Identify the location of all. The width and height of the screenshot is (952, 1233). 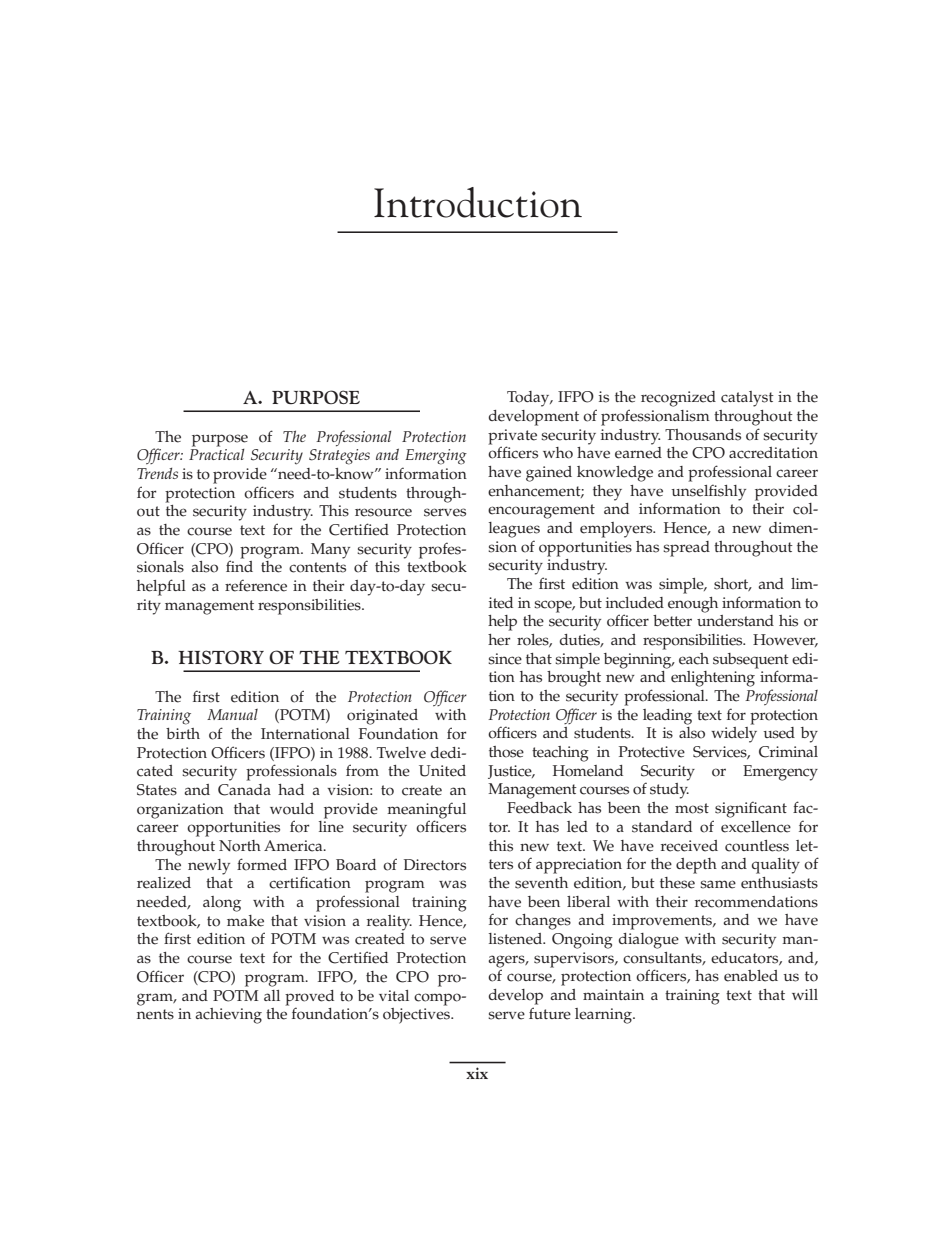
(272, 995).
